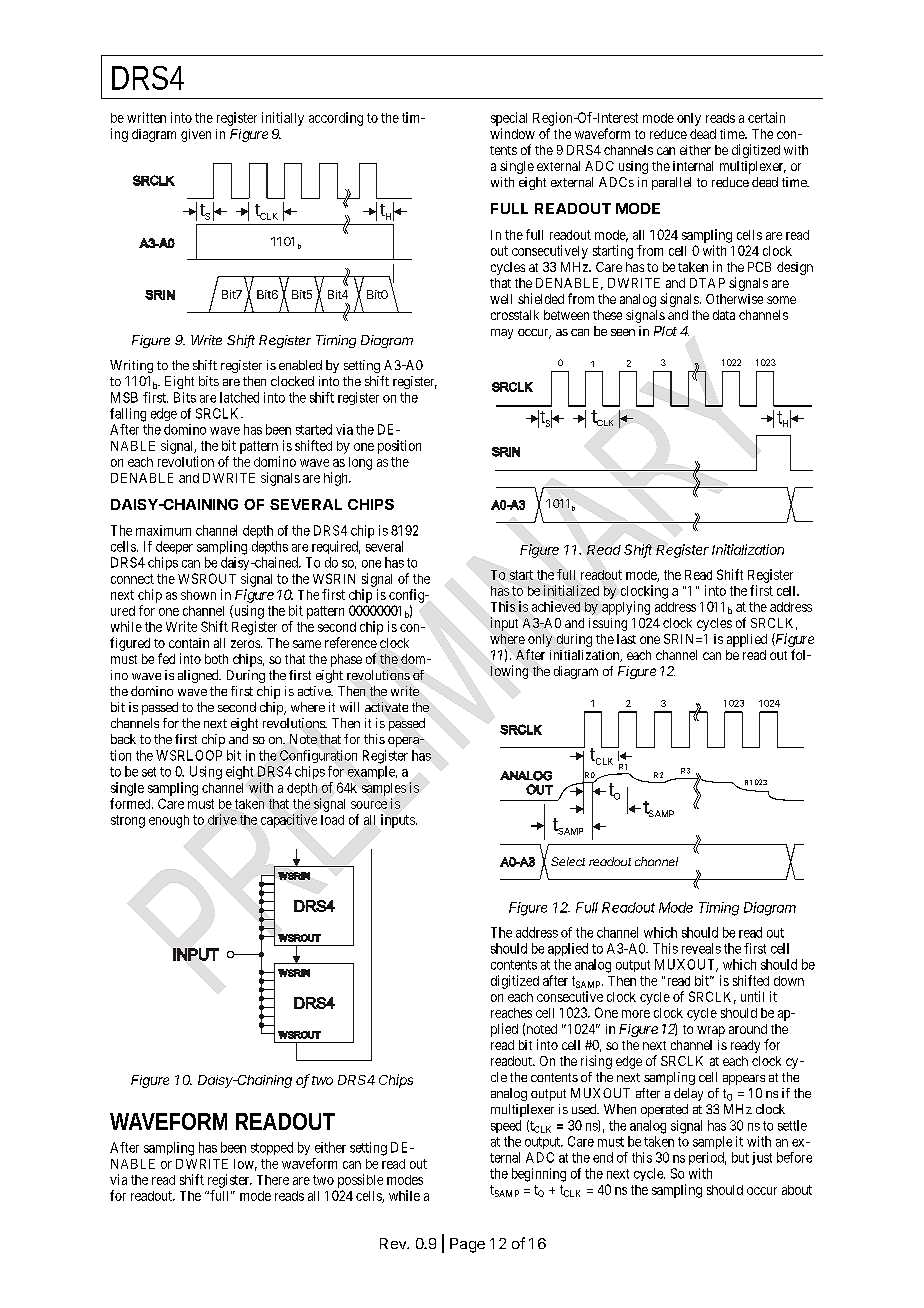  Describe the element at coordinates (386, 707) in the screenshot. I see `activate` at that location.
